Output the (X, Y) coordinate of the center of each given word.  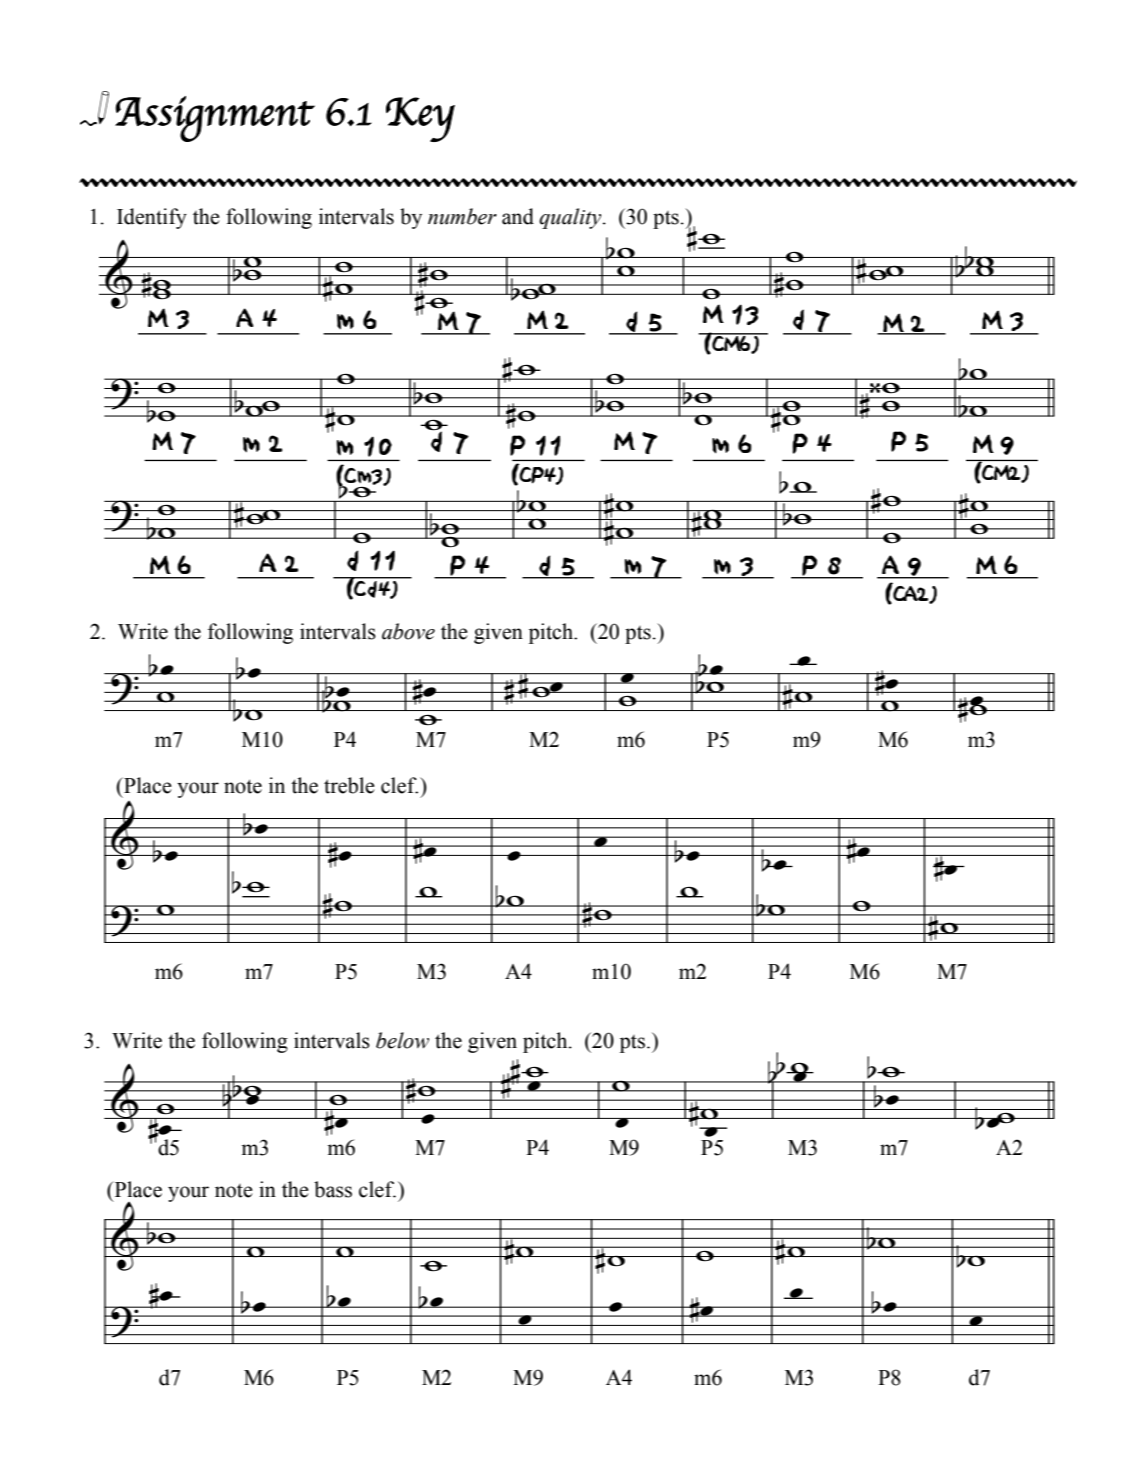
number (462, 216)
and (518, 216)
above (408, 631)
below (402, 1040)
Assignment (215, 119)
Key (420, 119)
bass (333, 1189)
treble (349, 785)
